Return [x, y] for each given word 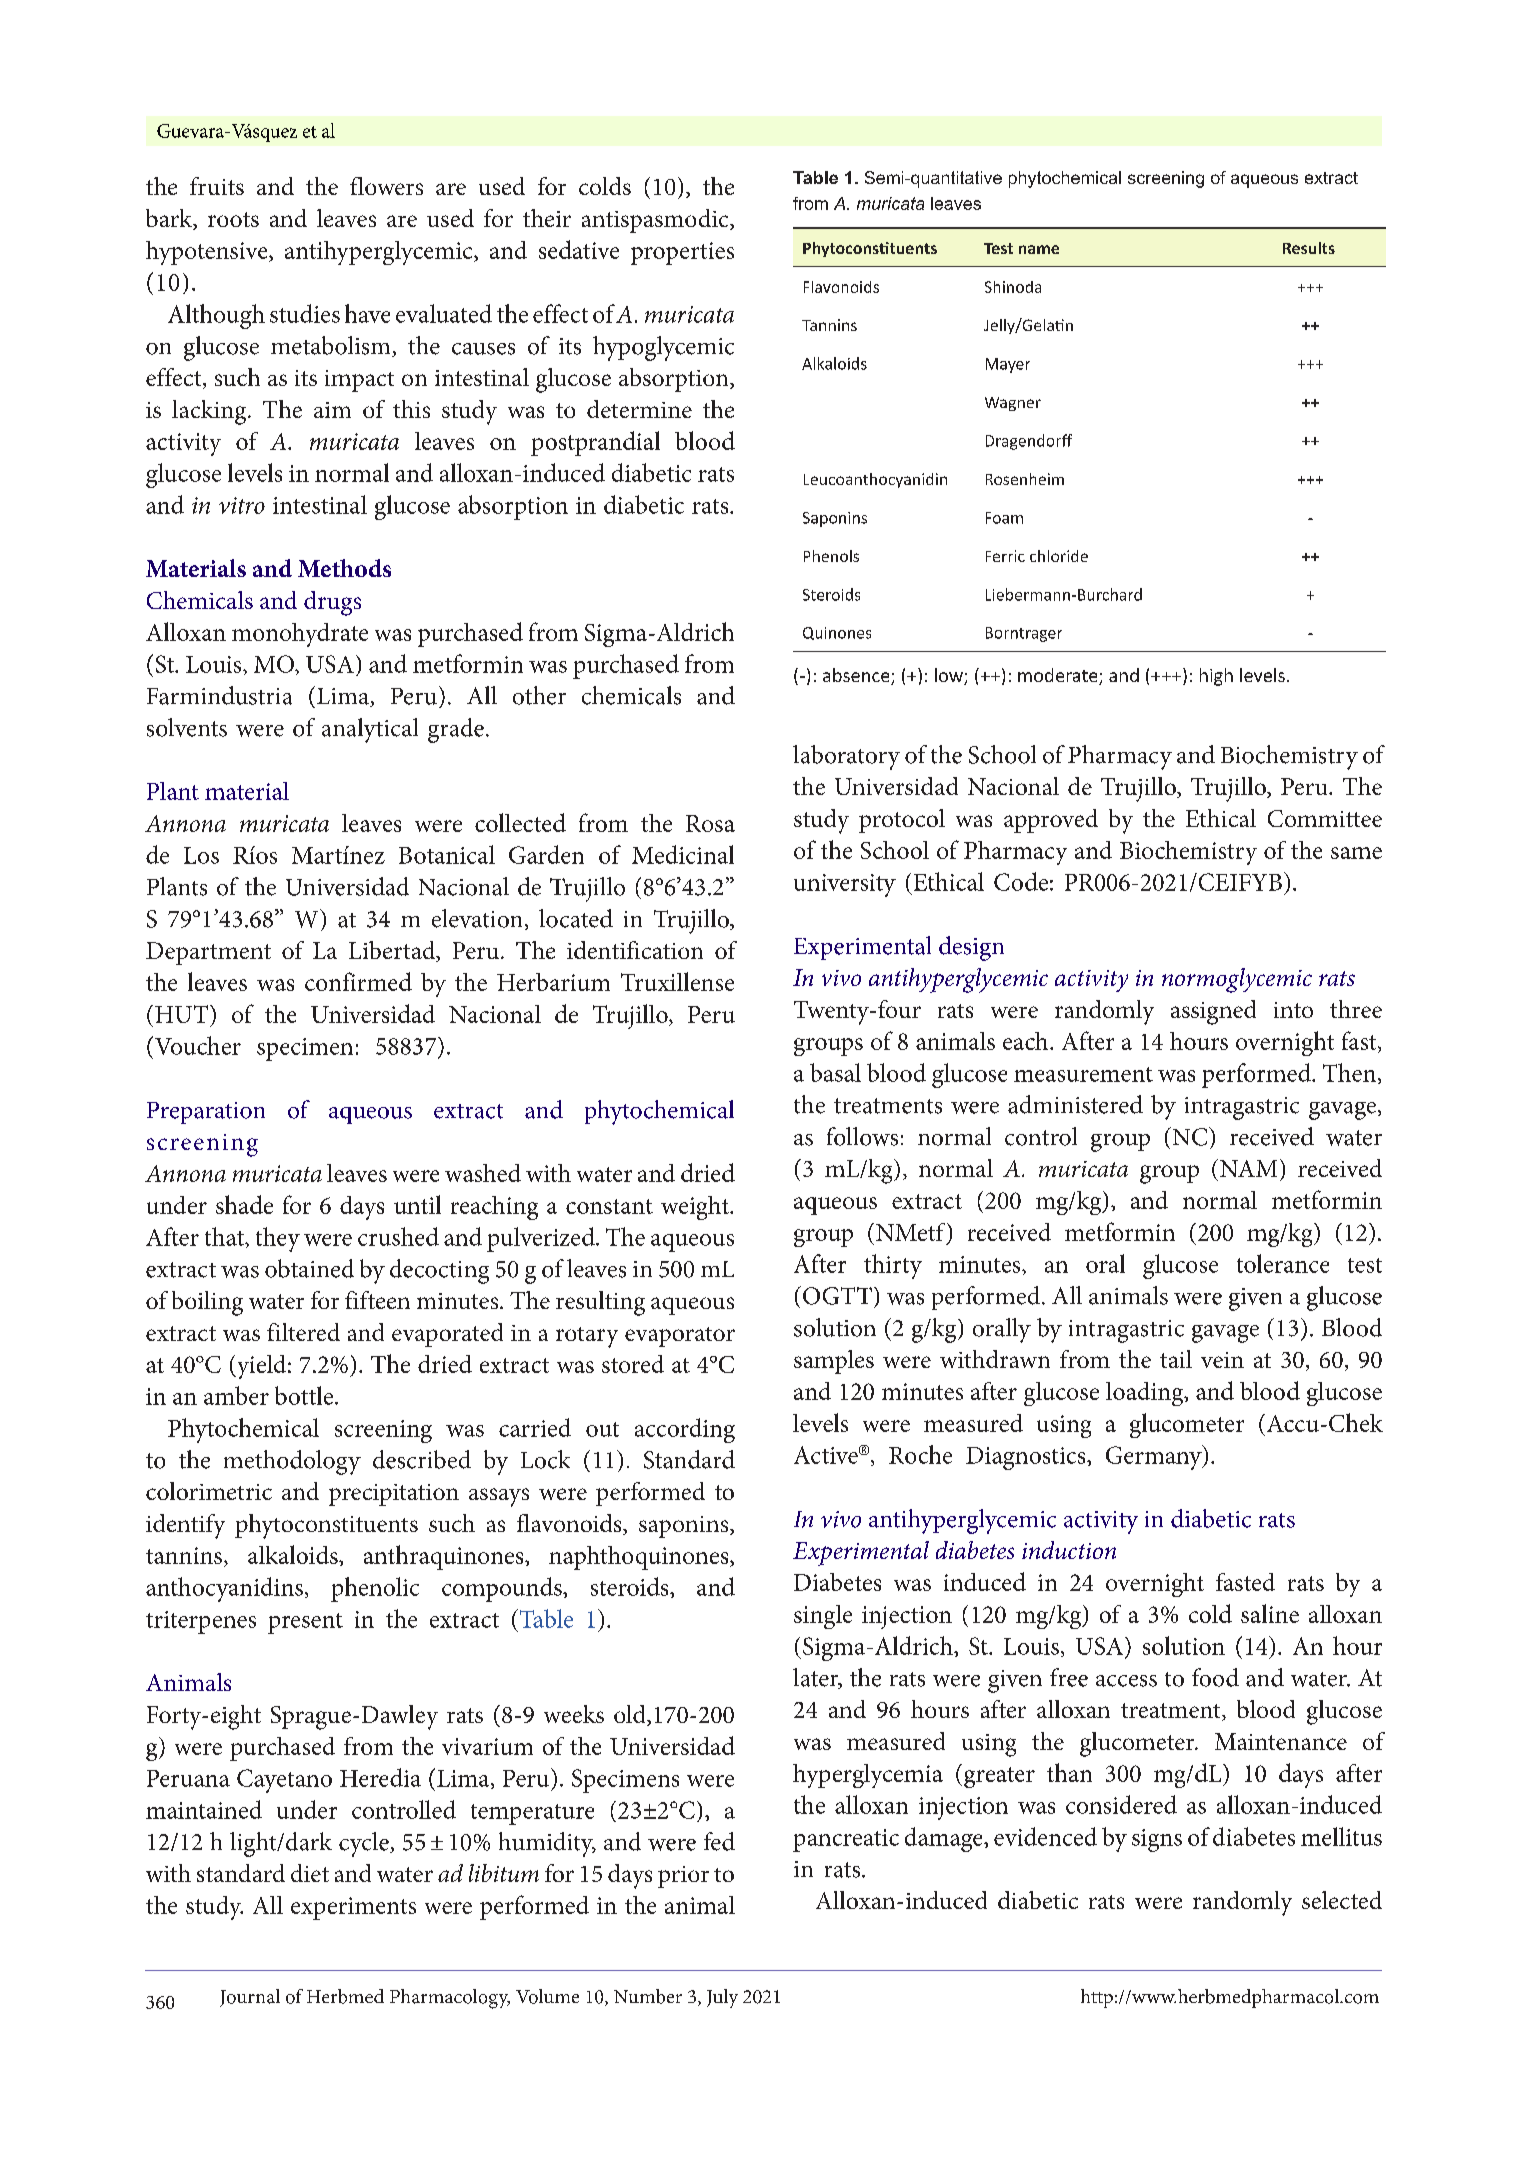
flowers [386, 186]
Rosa [710, 823]
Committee [1325, 818]
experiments [353, 1908]
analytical [370, 730]
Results [1309, 248]
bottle [304, 1395]
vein [1222, 1360]
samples [834, 1362]
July [722, 1998]
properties [682, 253]
